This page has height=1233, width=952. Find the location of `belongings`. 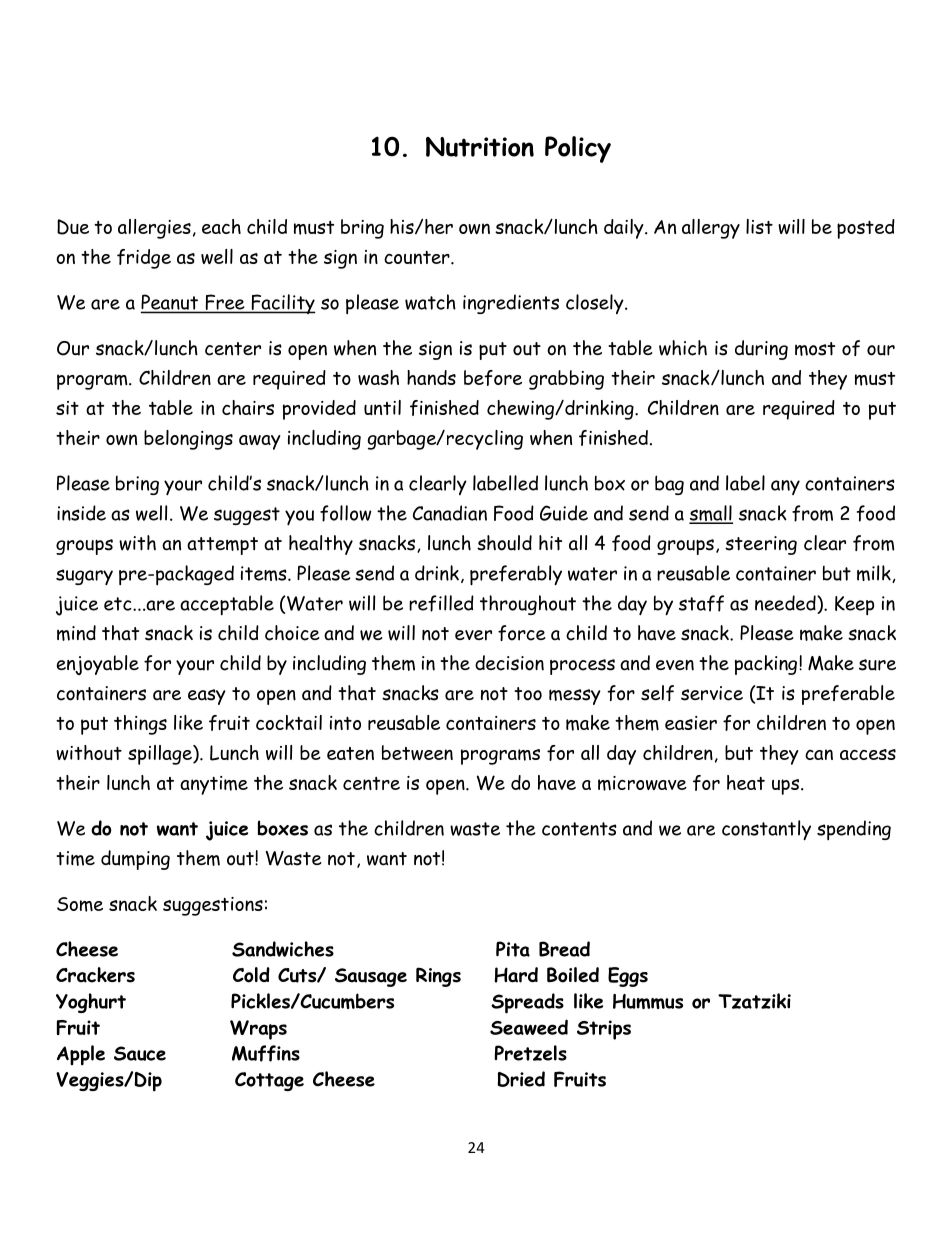

belongings is located at coordinates (188, 440).
